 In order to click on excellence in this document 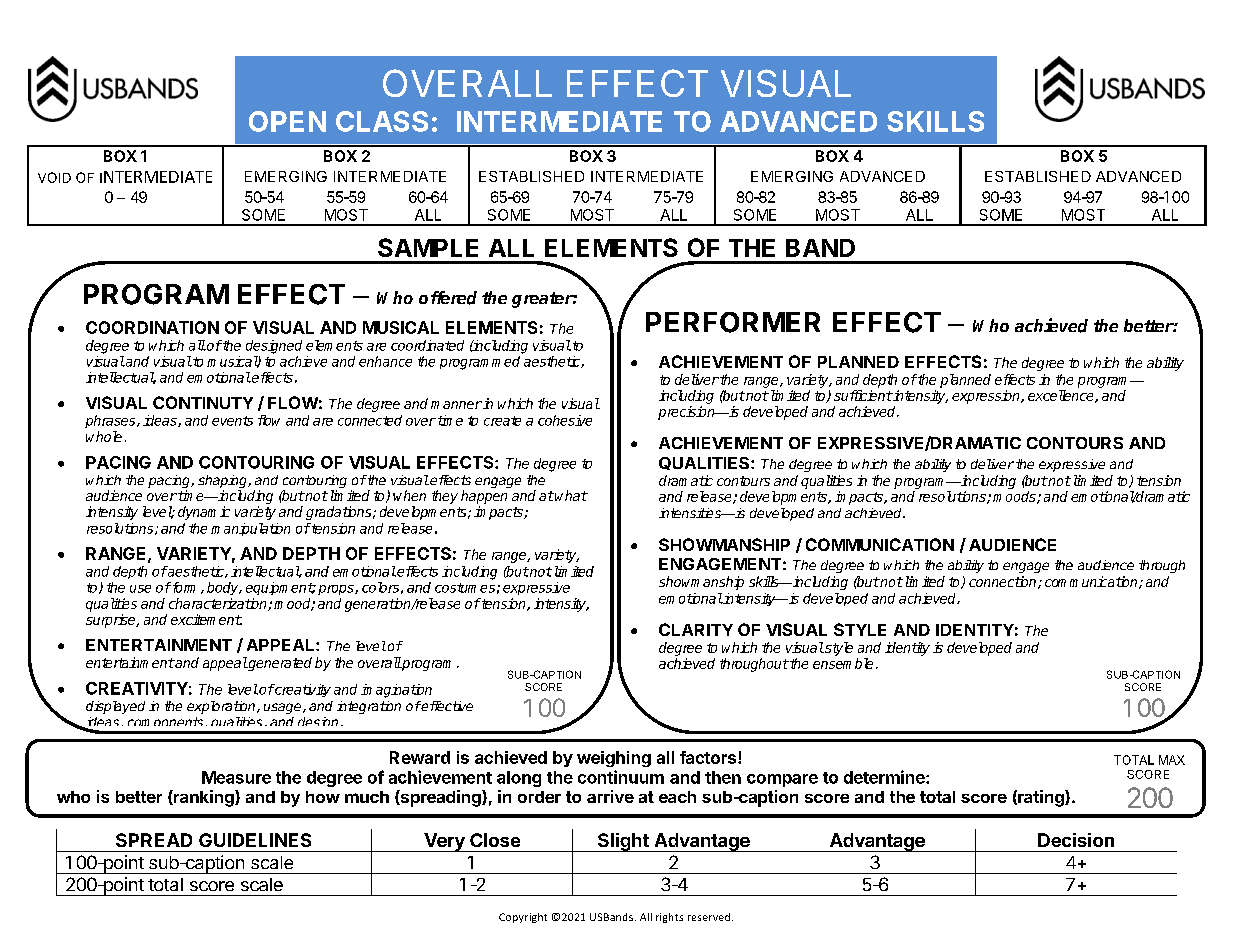, I will do `click(1062, 396)`.
